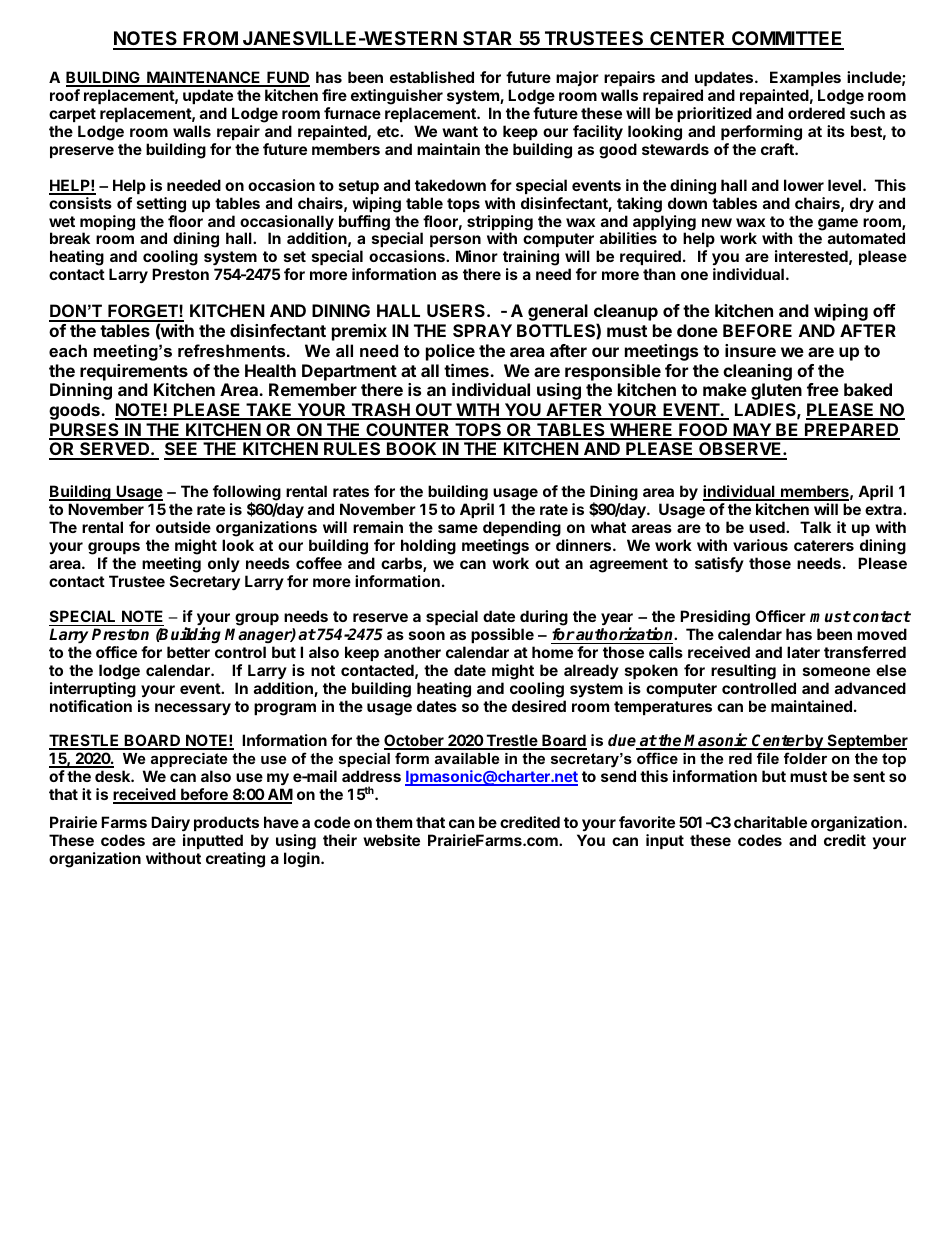 This screenshot has height=1233, width=952. What do you see at coordinates (803, 652) in the screenshot?
I see `later` at bounding box center [803, 652].
